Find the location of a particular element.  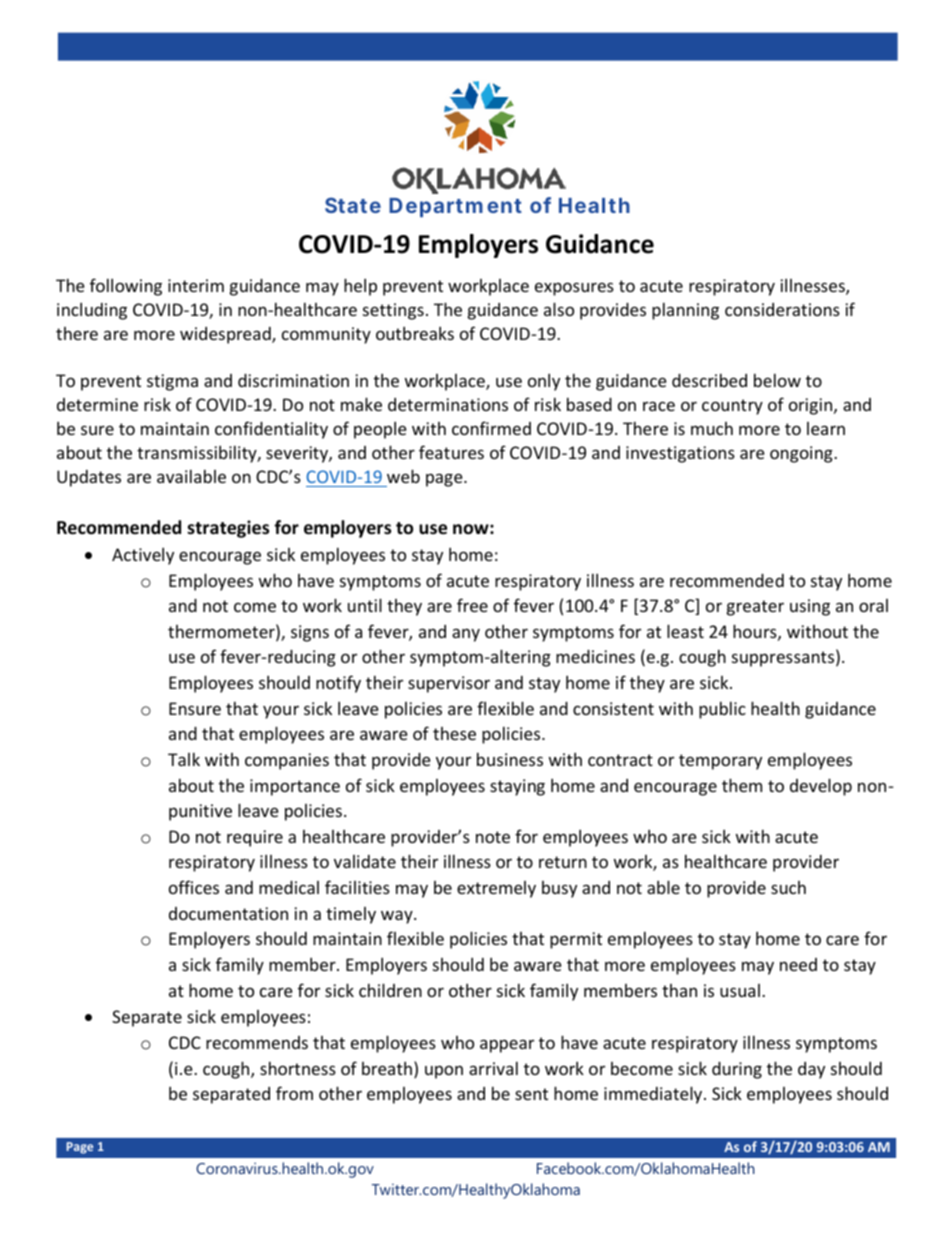

also is located at coordinates (559, 309).
